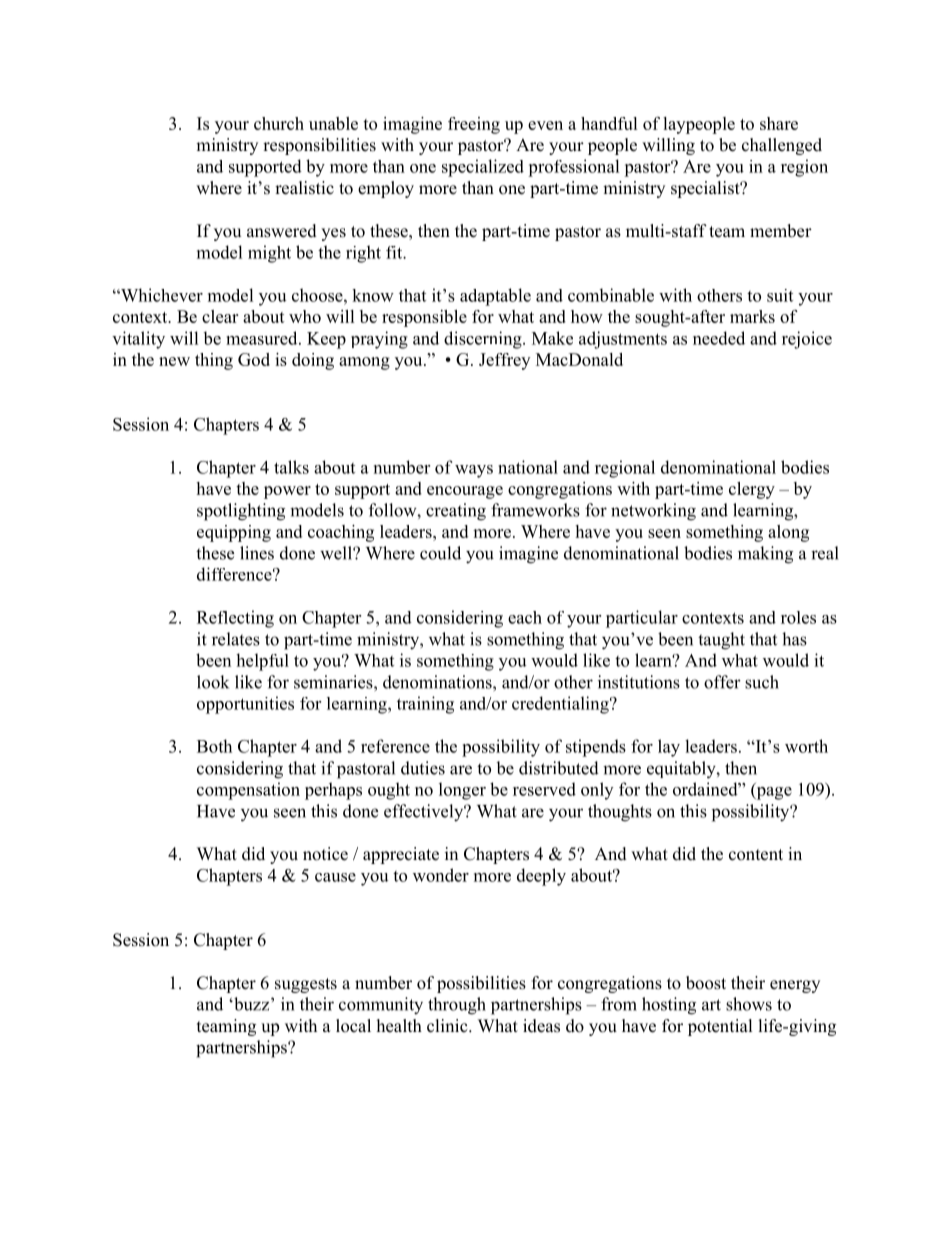 This page has width=952, height=1233. What do you see at coordinates (752, 490) in the page?
I see `clergy` at bounding box center [752, 490].
